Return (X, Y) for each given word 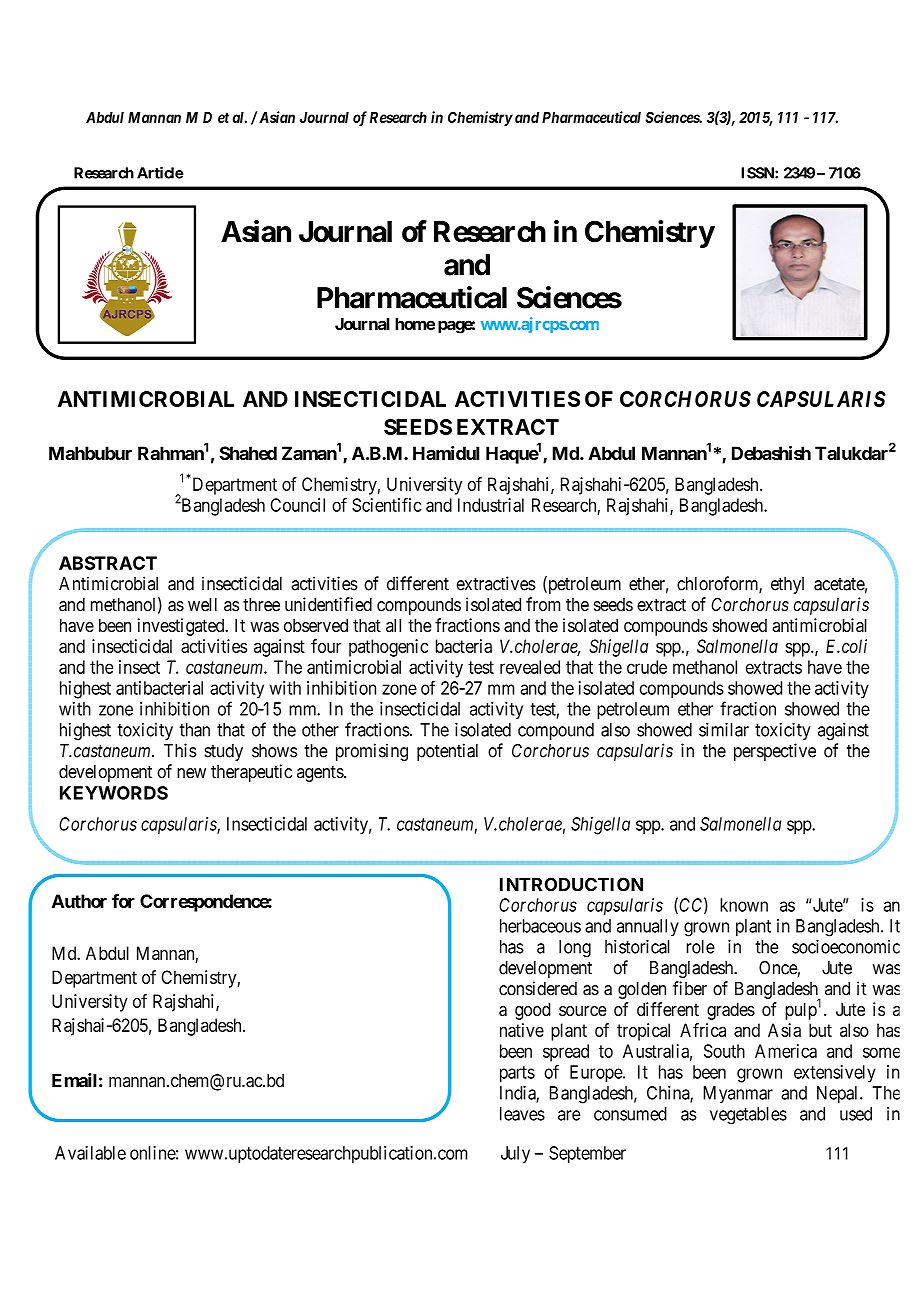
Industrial (491, 505)
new (191, 773)
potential (447, 752)
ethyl (787, 585)
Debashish (771, 453)
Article (160, 173)
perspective (775, 752)
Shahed (248, 453)
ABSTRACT (108, 563)
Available (90, 1153)
